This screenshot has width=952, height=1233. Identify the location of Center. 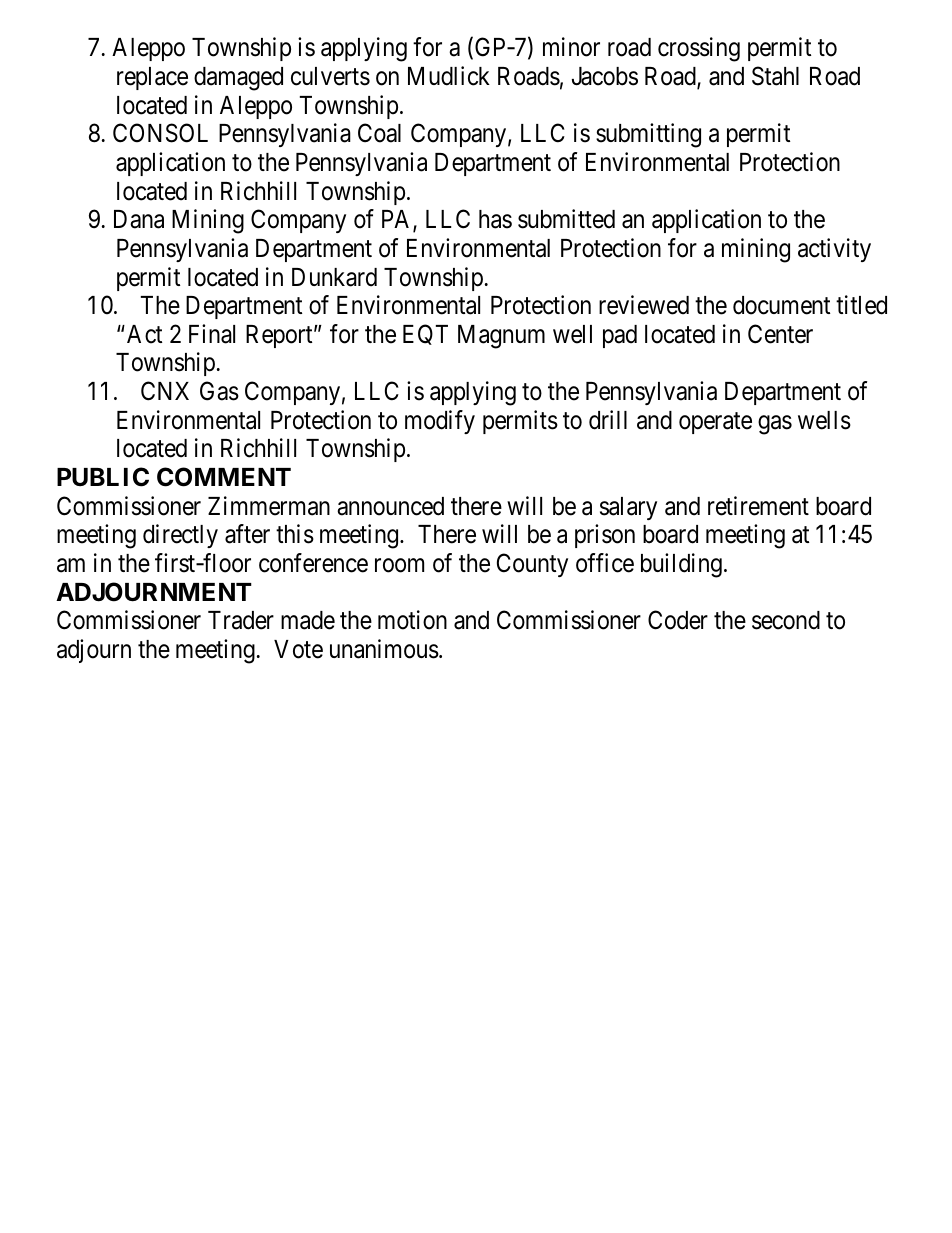
(780, 334).
